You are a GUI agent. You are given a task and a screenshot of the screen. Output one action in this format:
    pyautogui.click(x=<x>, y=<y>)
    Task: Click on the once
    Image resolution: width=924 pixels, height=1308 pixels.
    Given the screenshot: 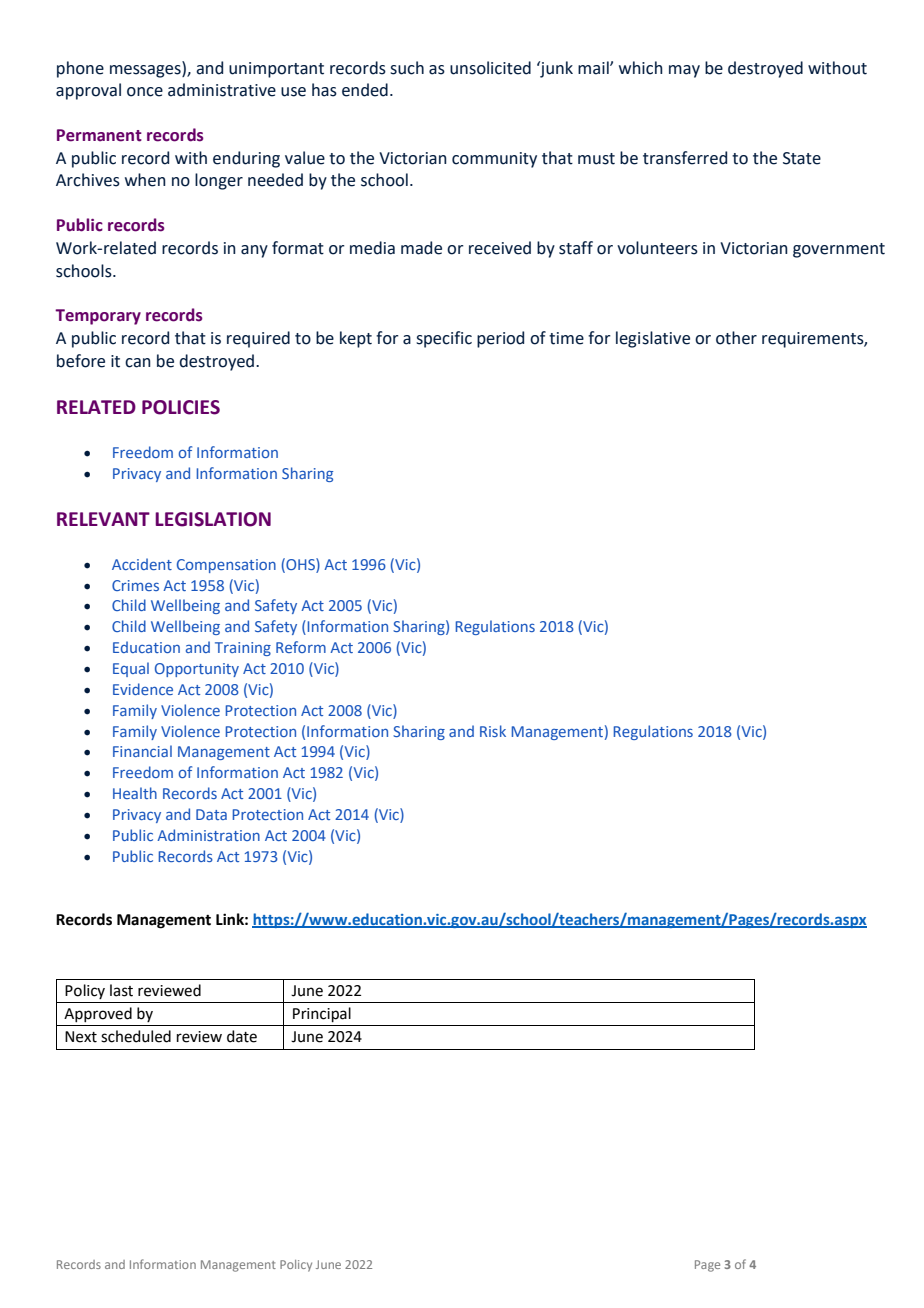 What is the action you would take?
    pyautogui.click(x=145, y=92)
